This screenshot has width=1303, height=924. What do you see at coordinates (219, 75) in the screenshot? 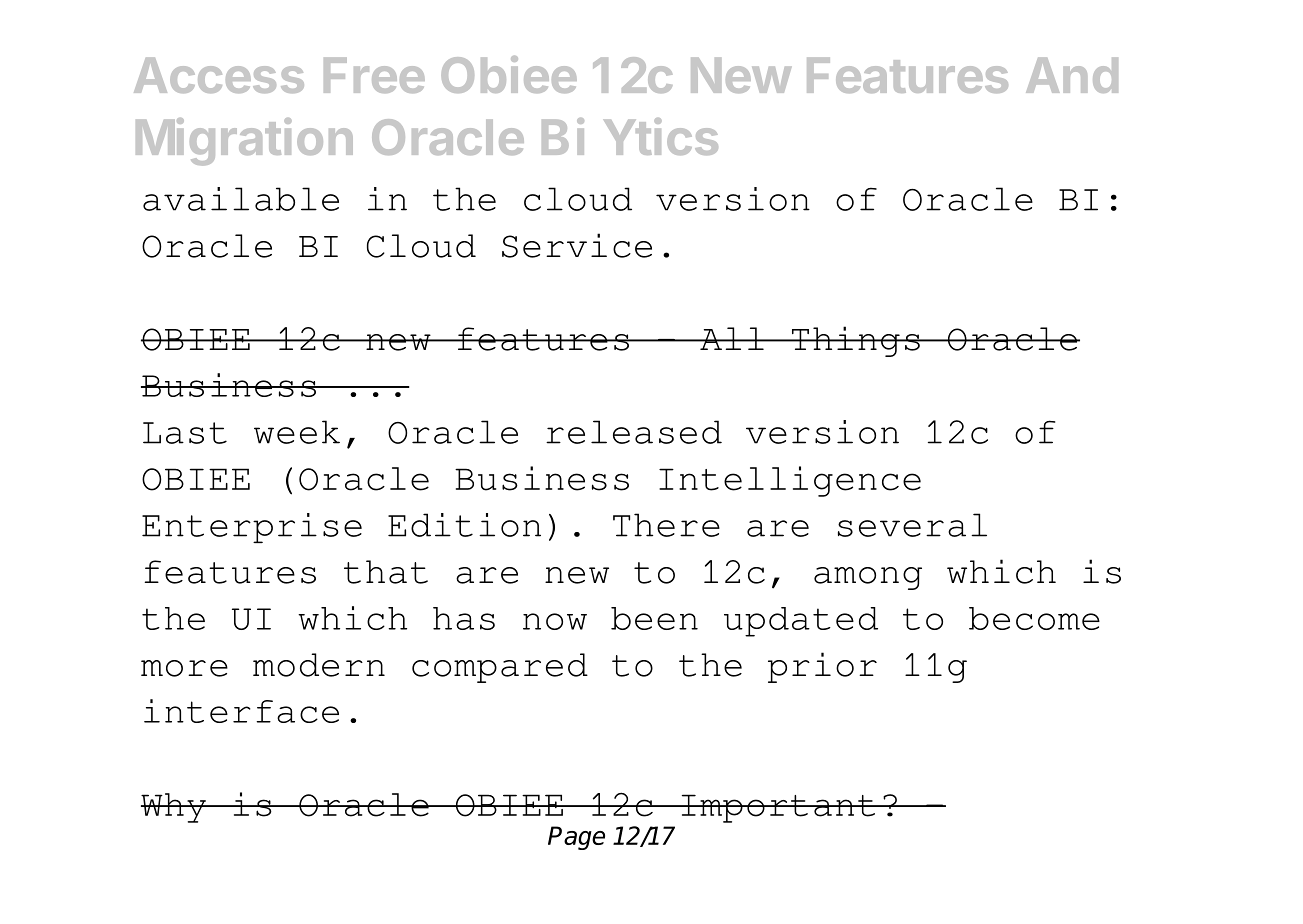
I see `Access` at bounding box center [219, 75].
